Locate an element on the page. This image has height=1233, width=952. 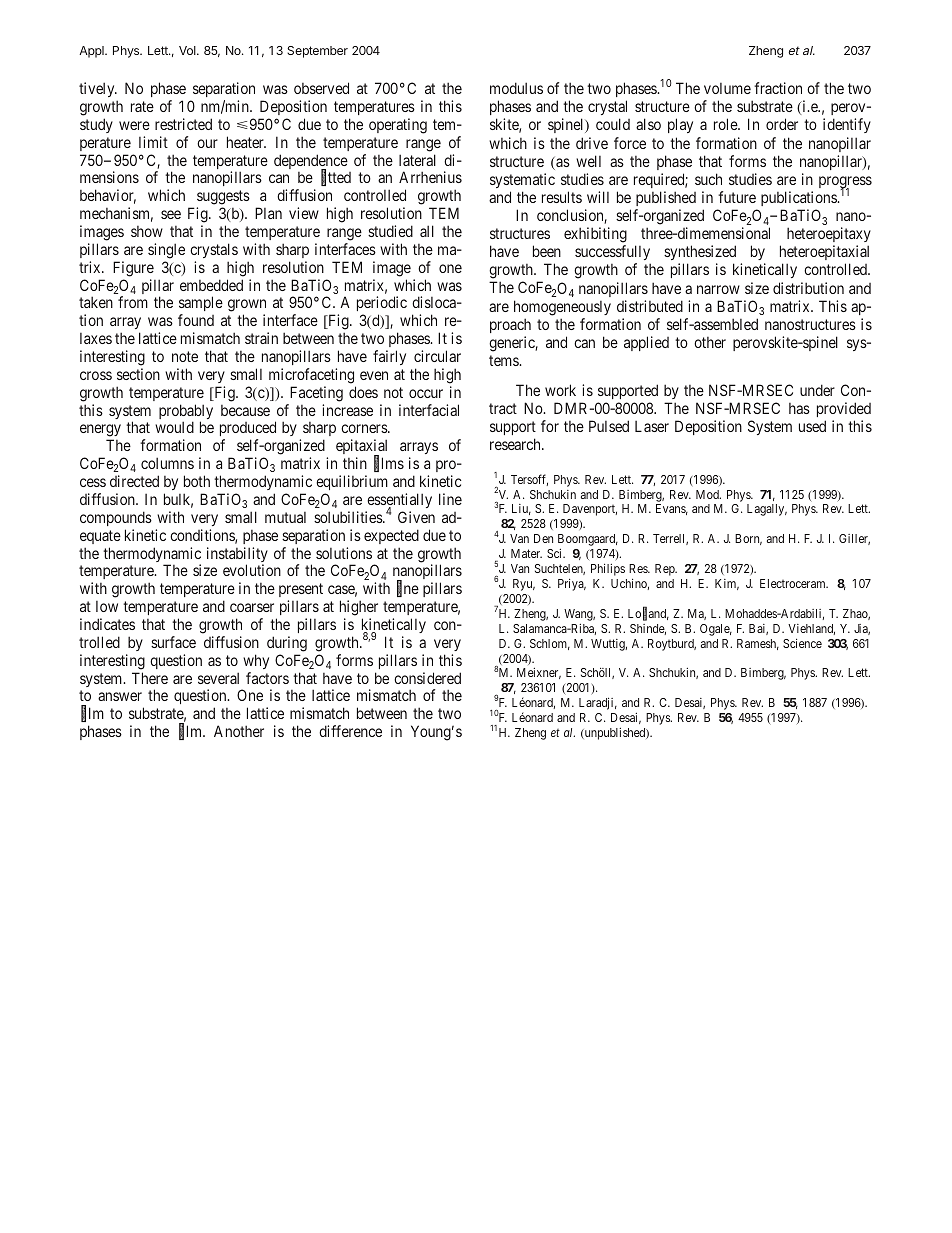
modulus is located at coordinates (516, 88).
